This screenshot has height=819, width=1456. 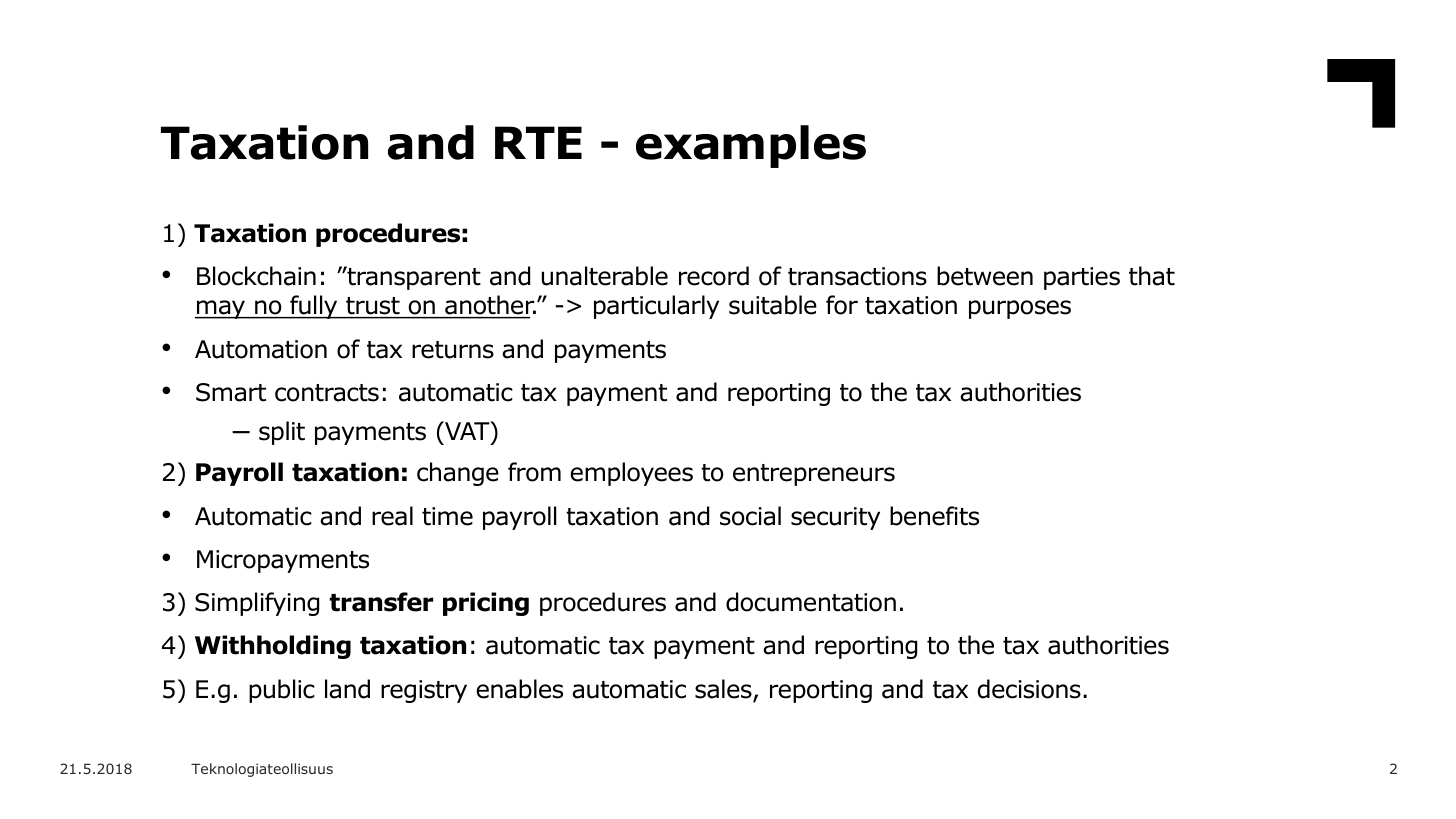 What do you see at coordinates (538, 142) in the screenshot?
I see `RTE` at bounding box center [538, 142].
